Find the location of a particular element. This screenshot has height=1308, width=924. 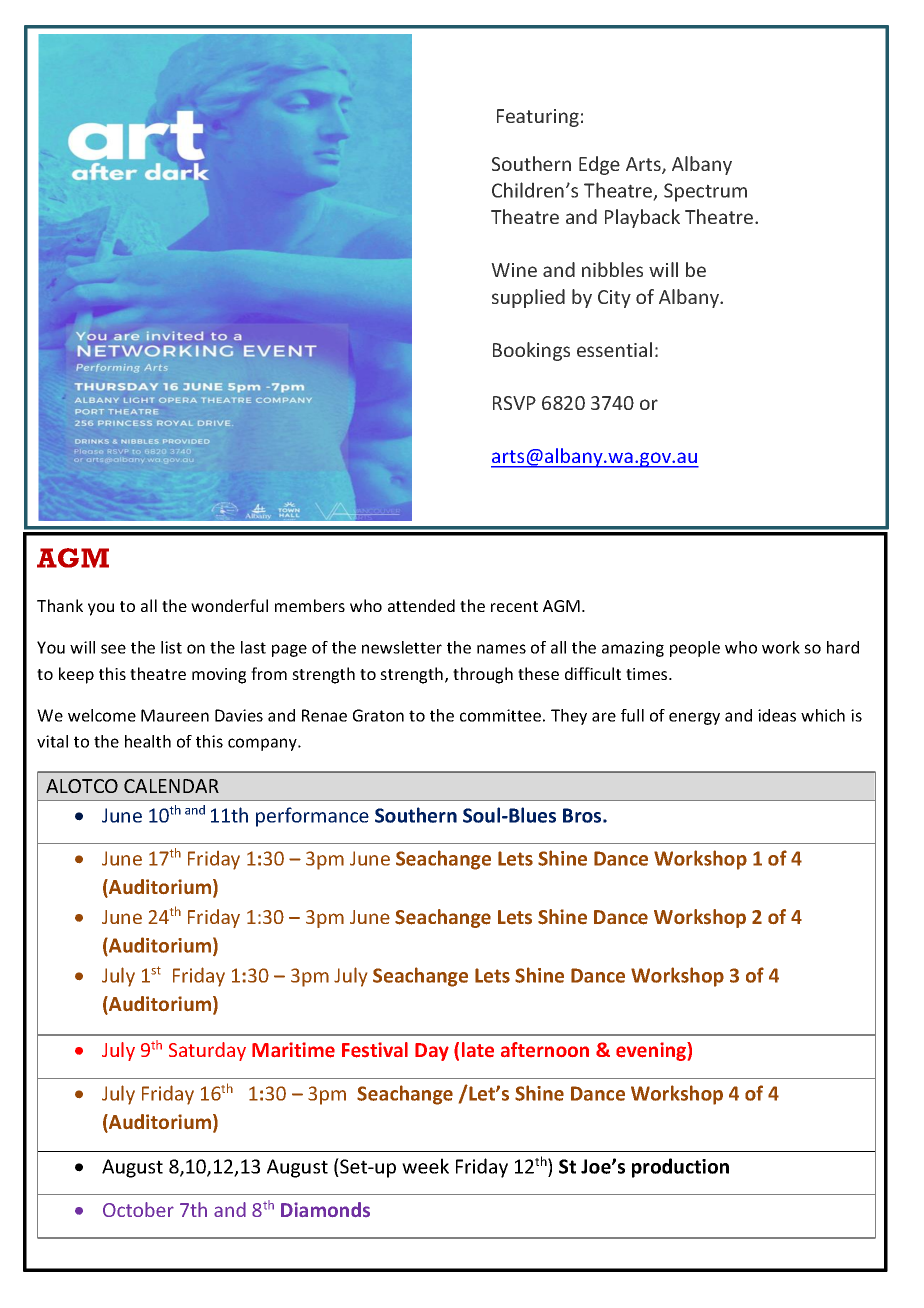

Spectrum is located at coordinates (705, 192).
